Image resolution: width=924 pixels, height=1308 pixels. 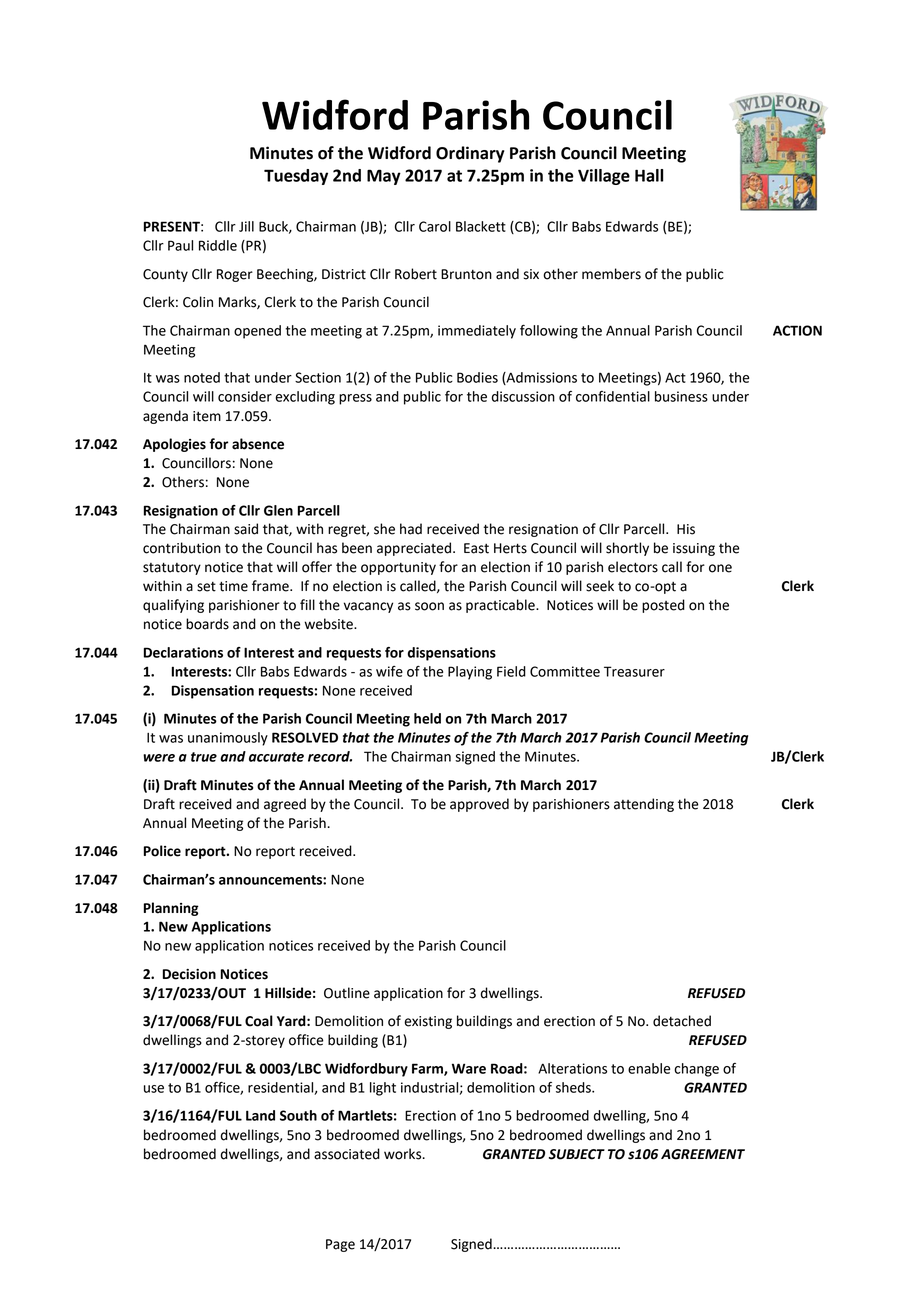 What do you see at coordinates (340, 1245) in the page?
I see `Page` at bounding box center [340, 1245].
